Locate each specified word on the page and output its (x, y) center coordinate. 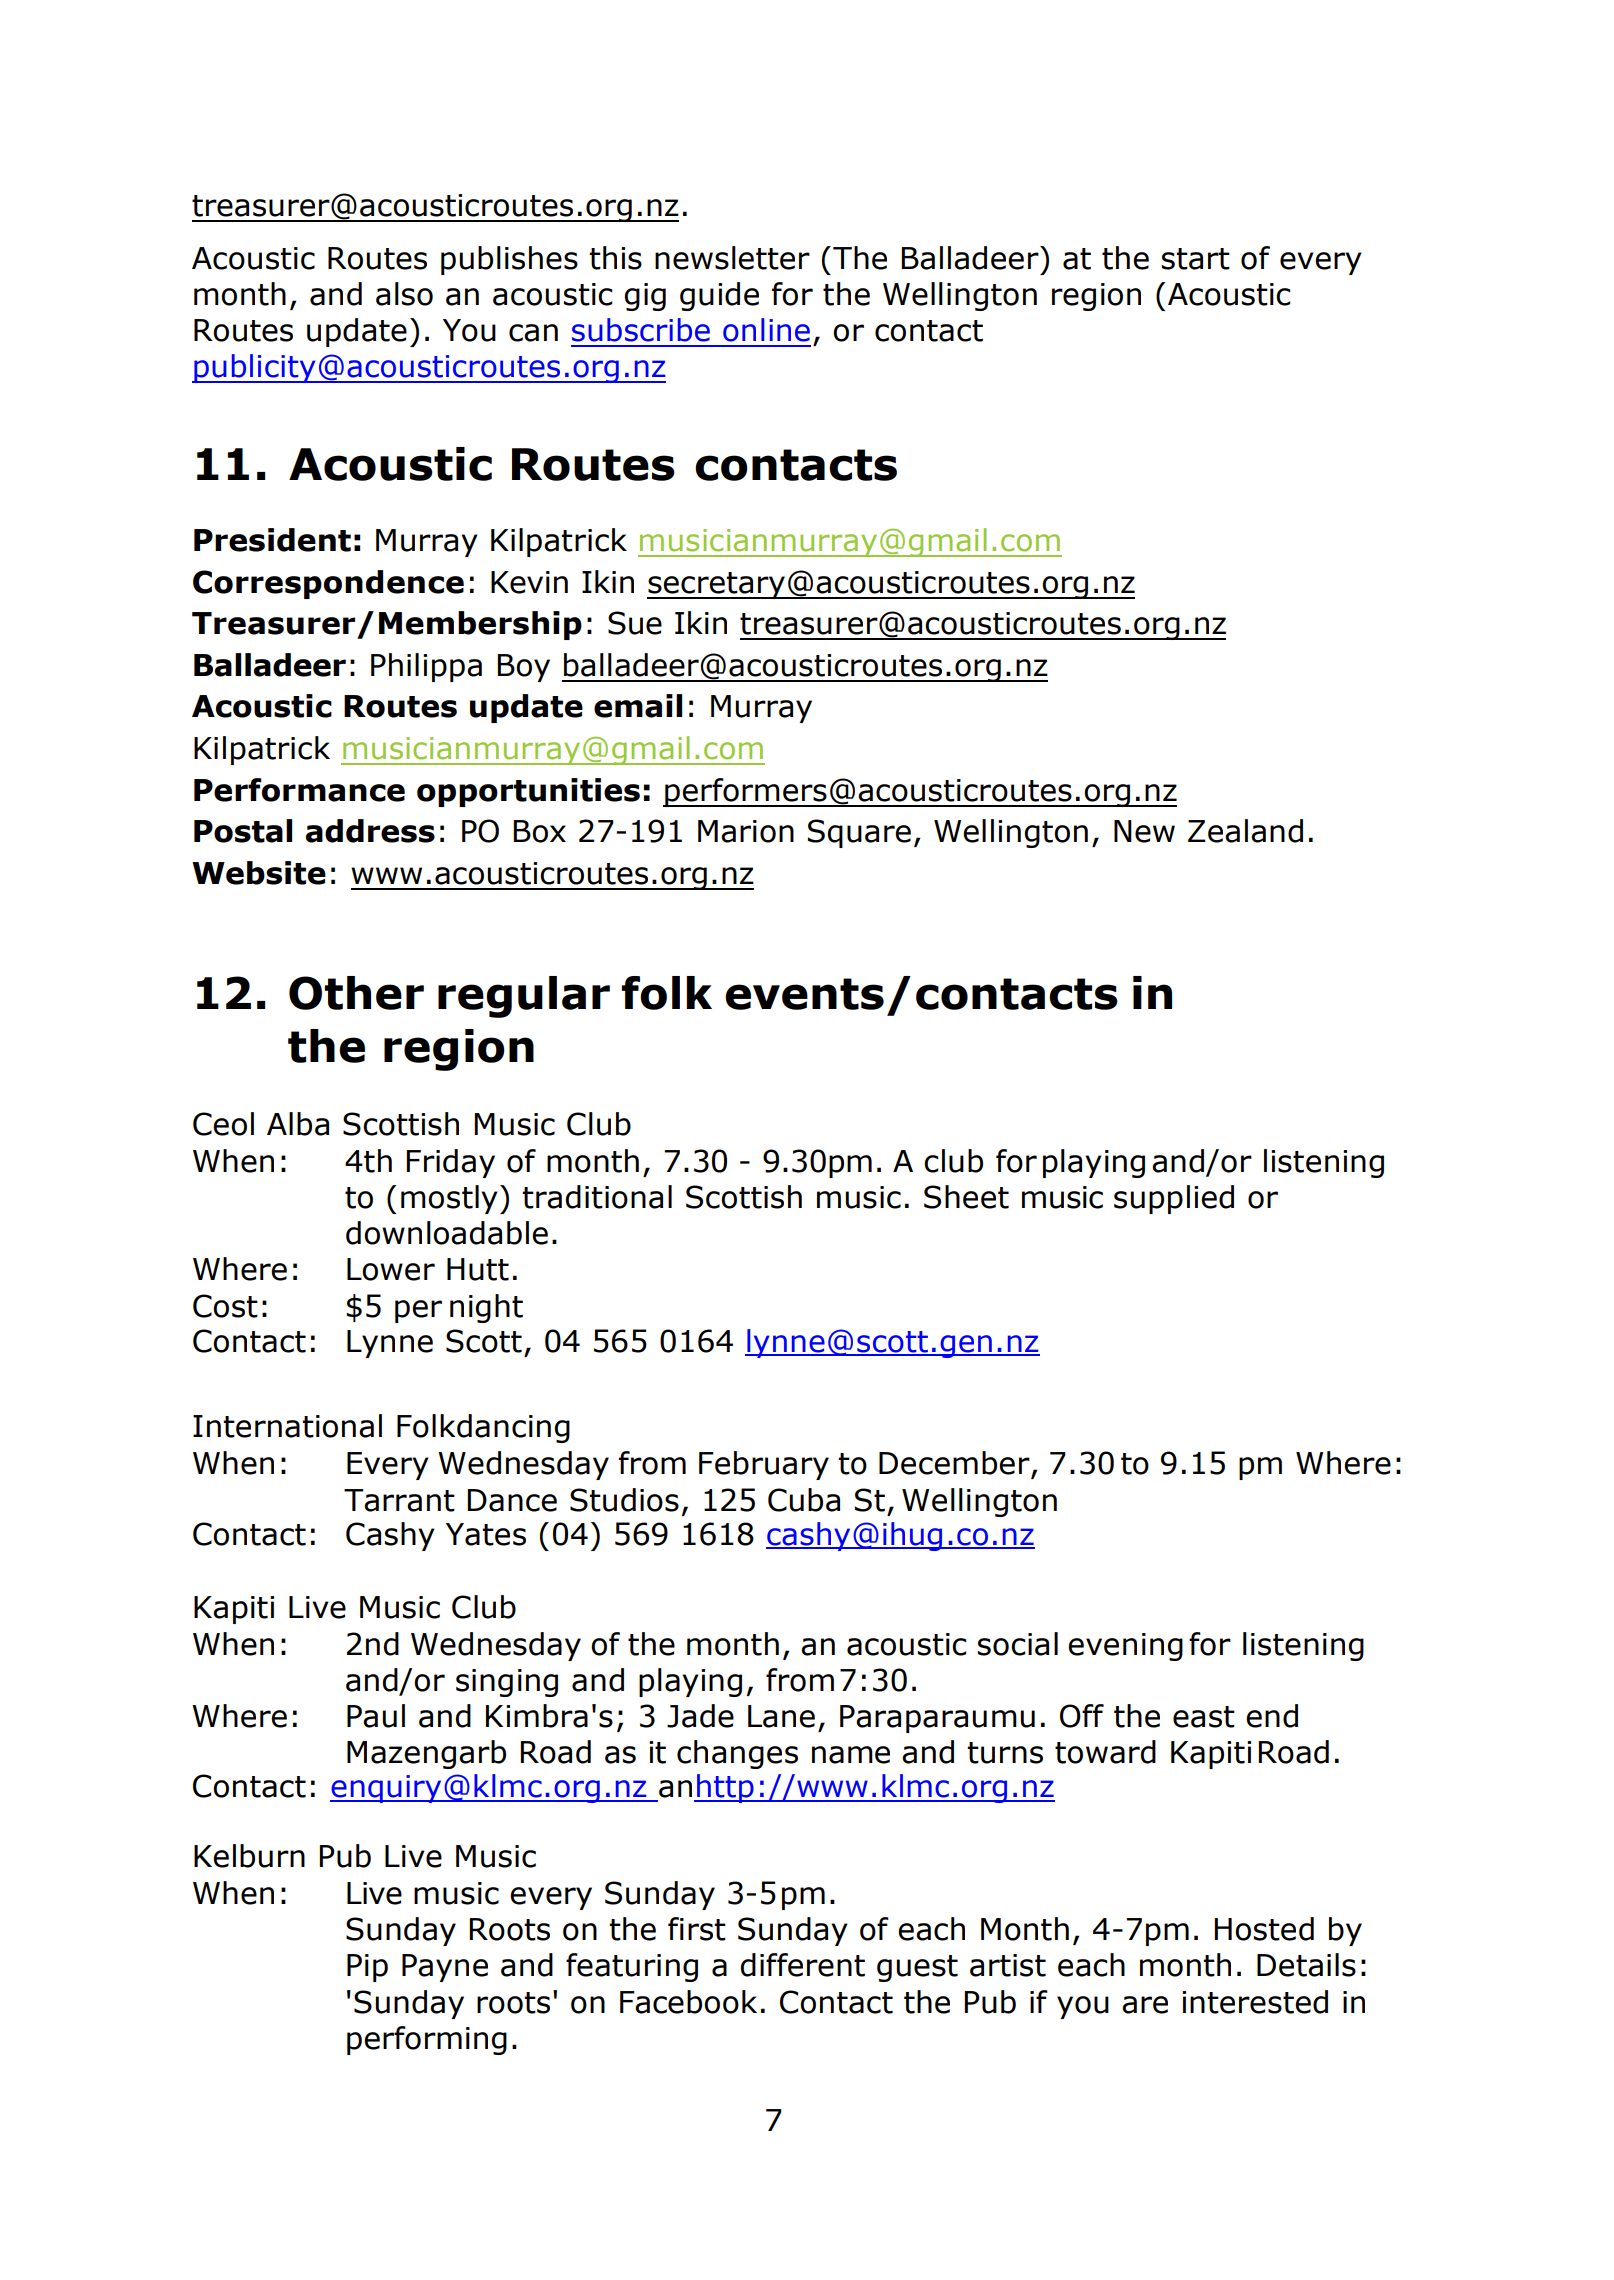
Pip (367, 1968)
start (1196, 259)
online (766, 330)
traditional (597, 1197)
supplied (1174, 1199)
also (404, 294)
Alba (298, 1124)
